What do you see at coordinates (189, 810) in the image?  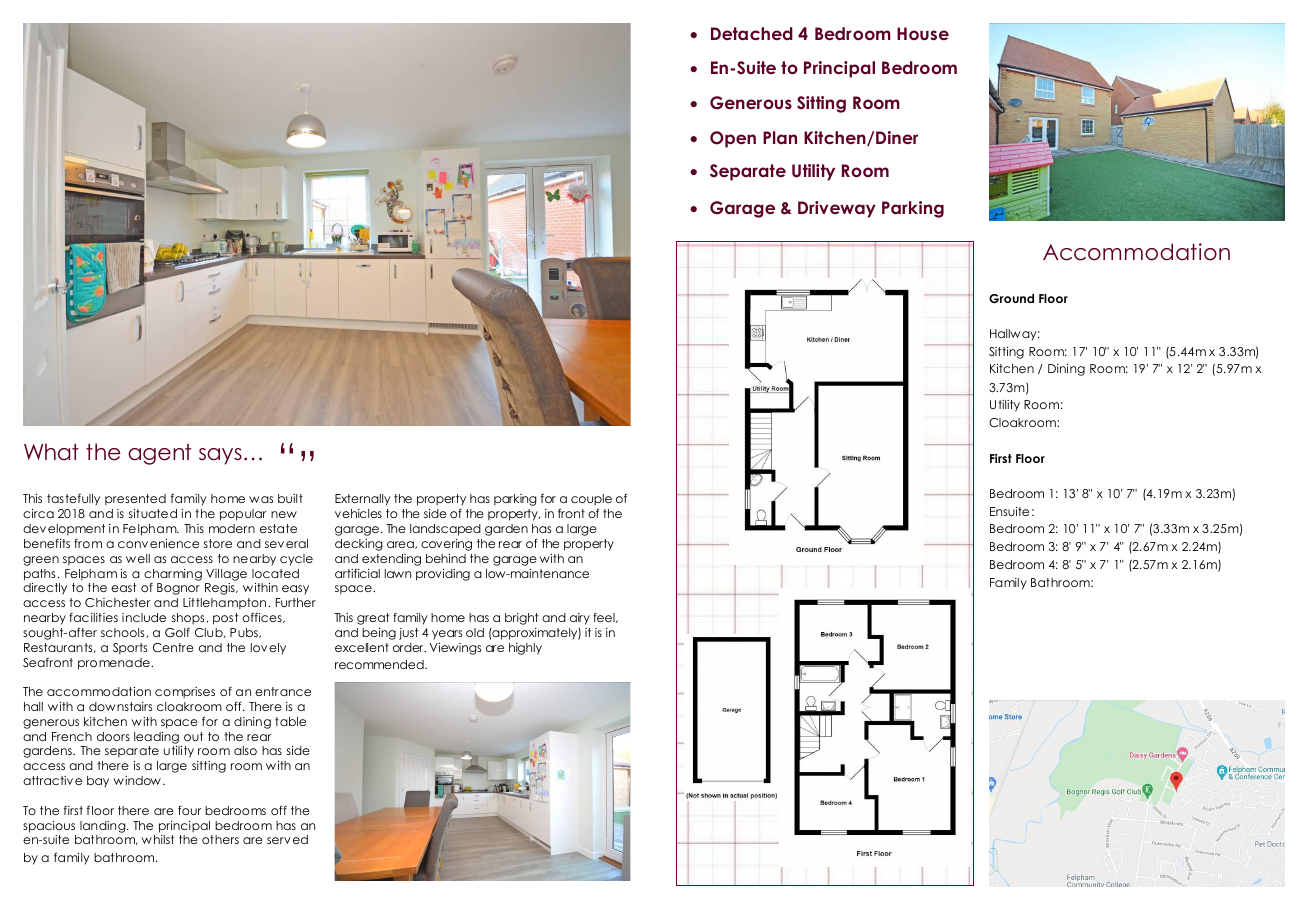 I see `four` at bounding box center [189, 810].
